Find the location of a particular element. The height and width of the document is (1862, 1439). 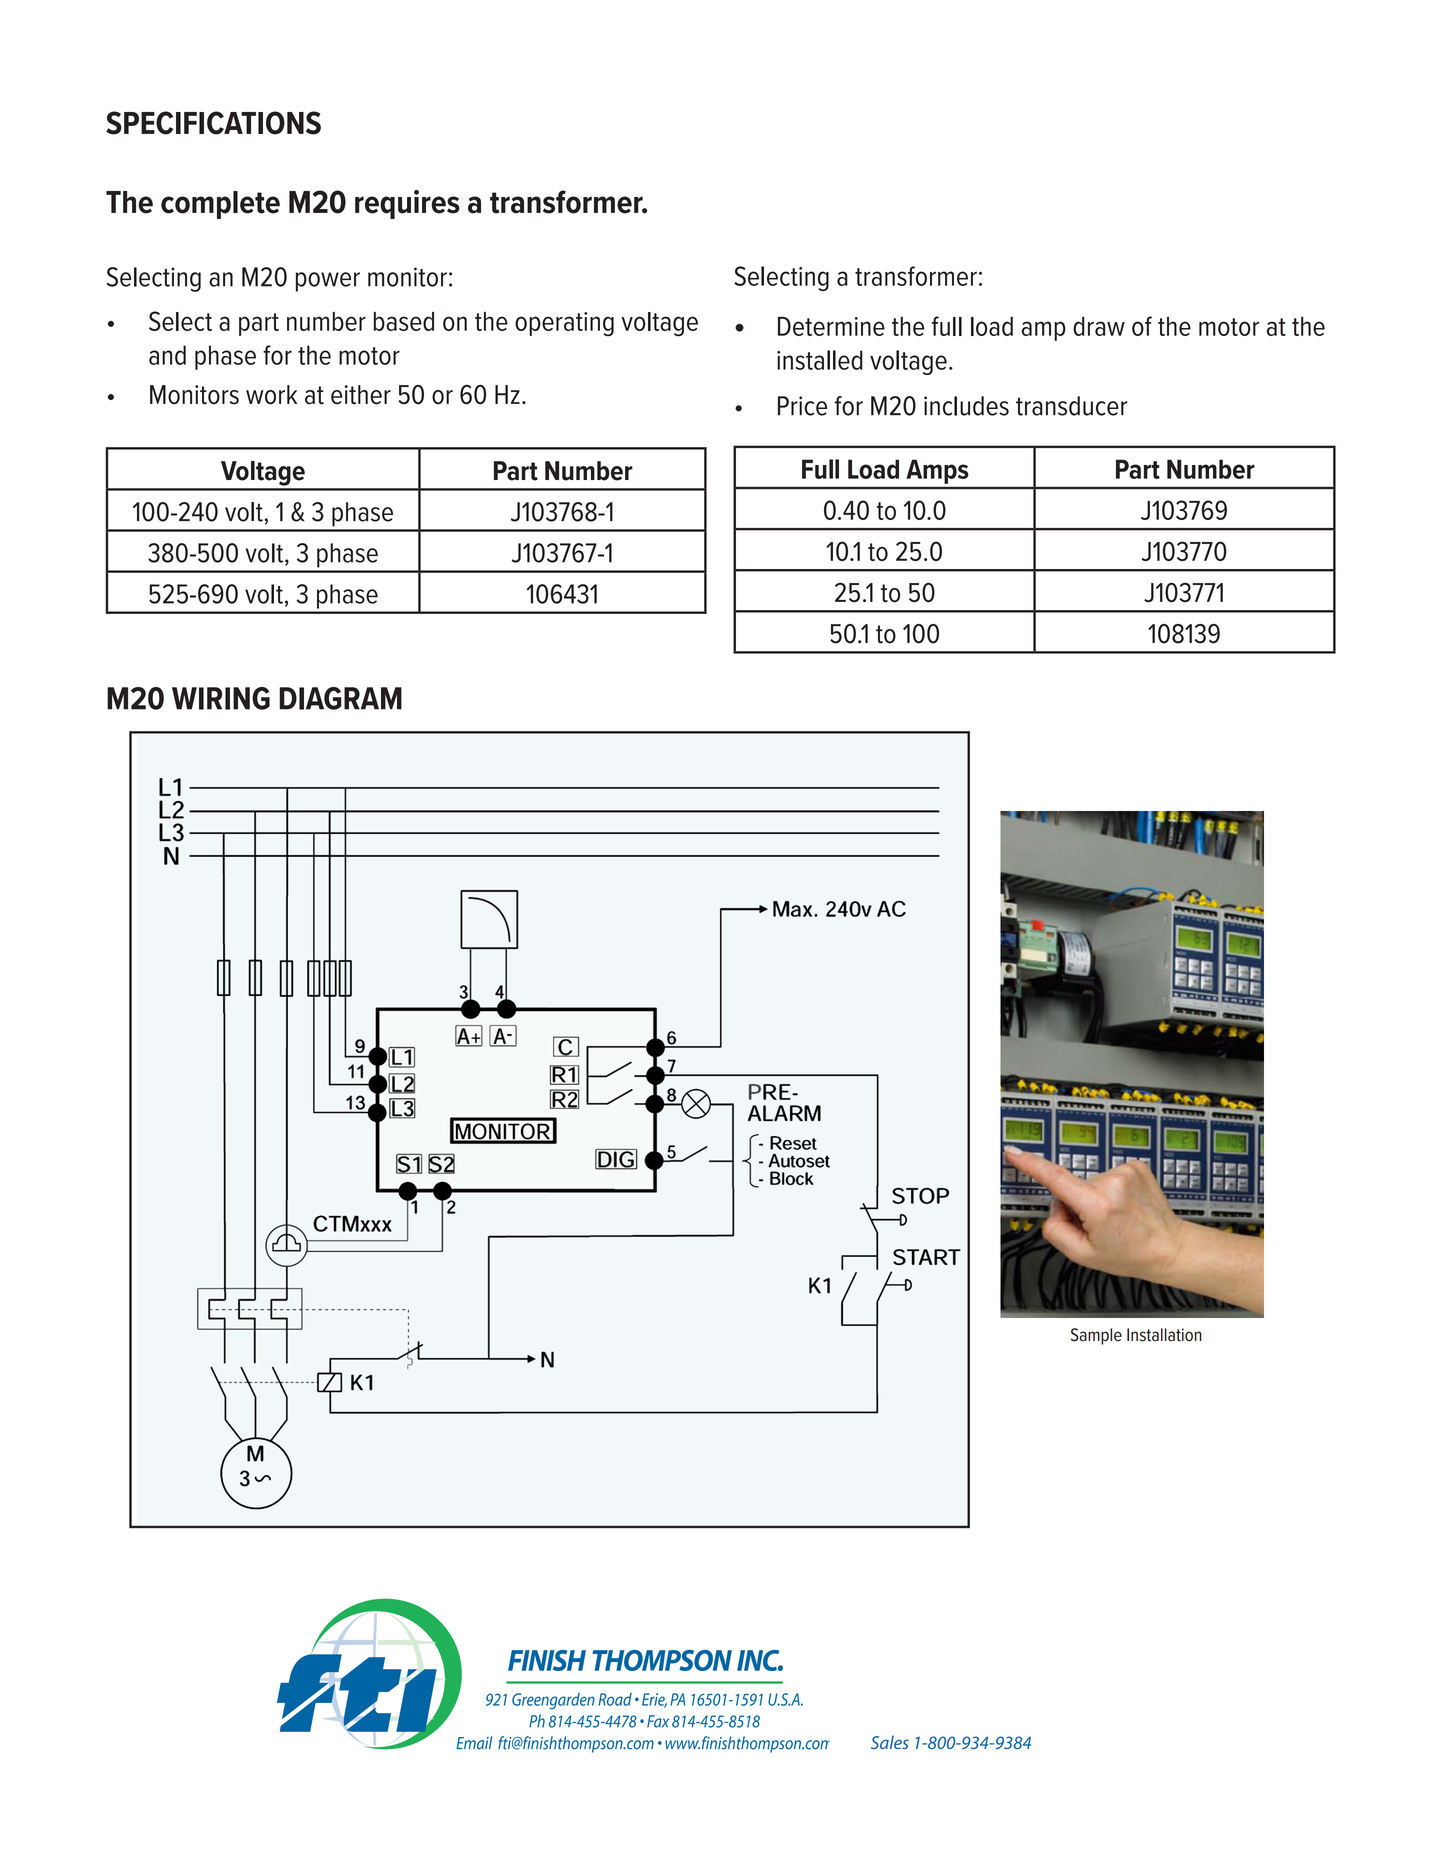

complete is located at coordinates (220, 205).
